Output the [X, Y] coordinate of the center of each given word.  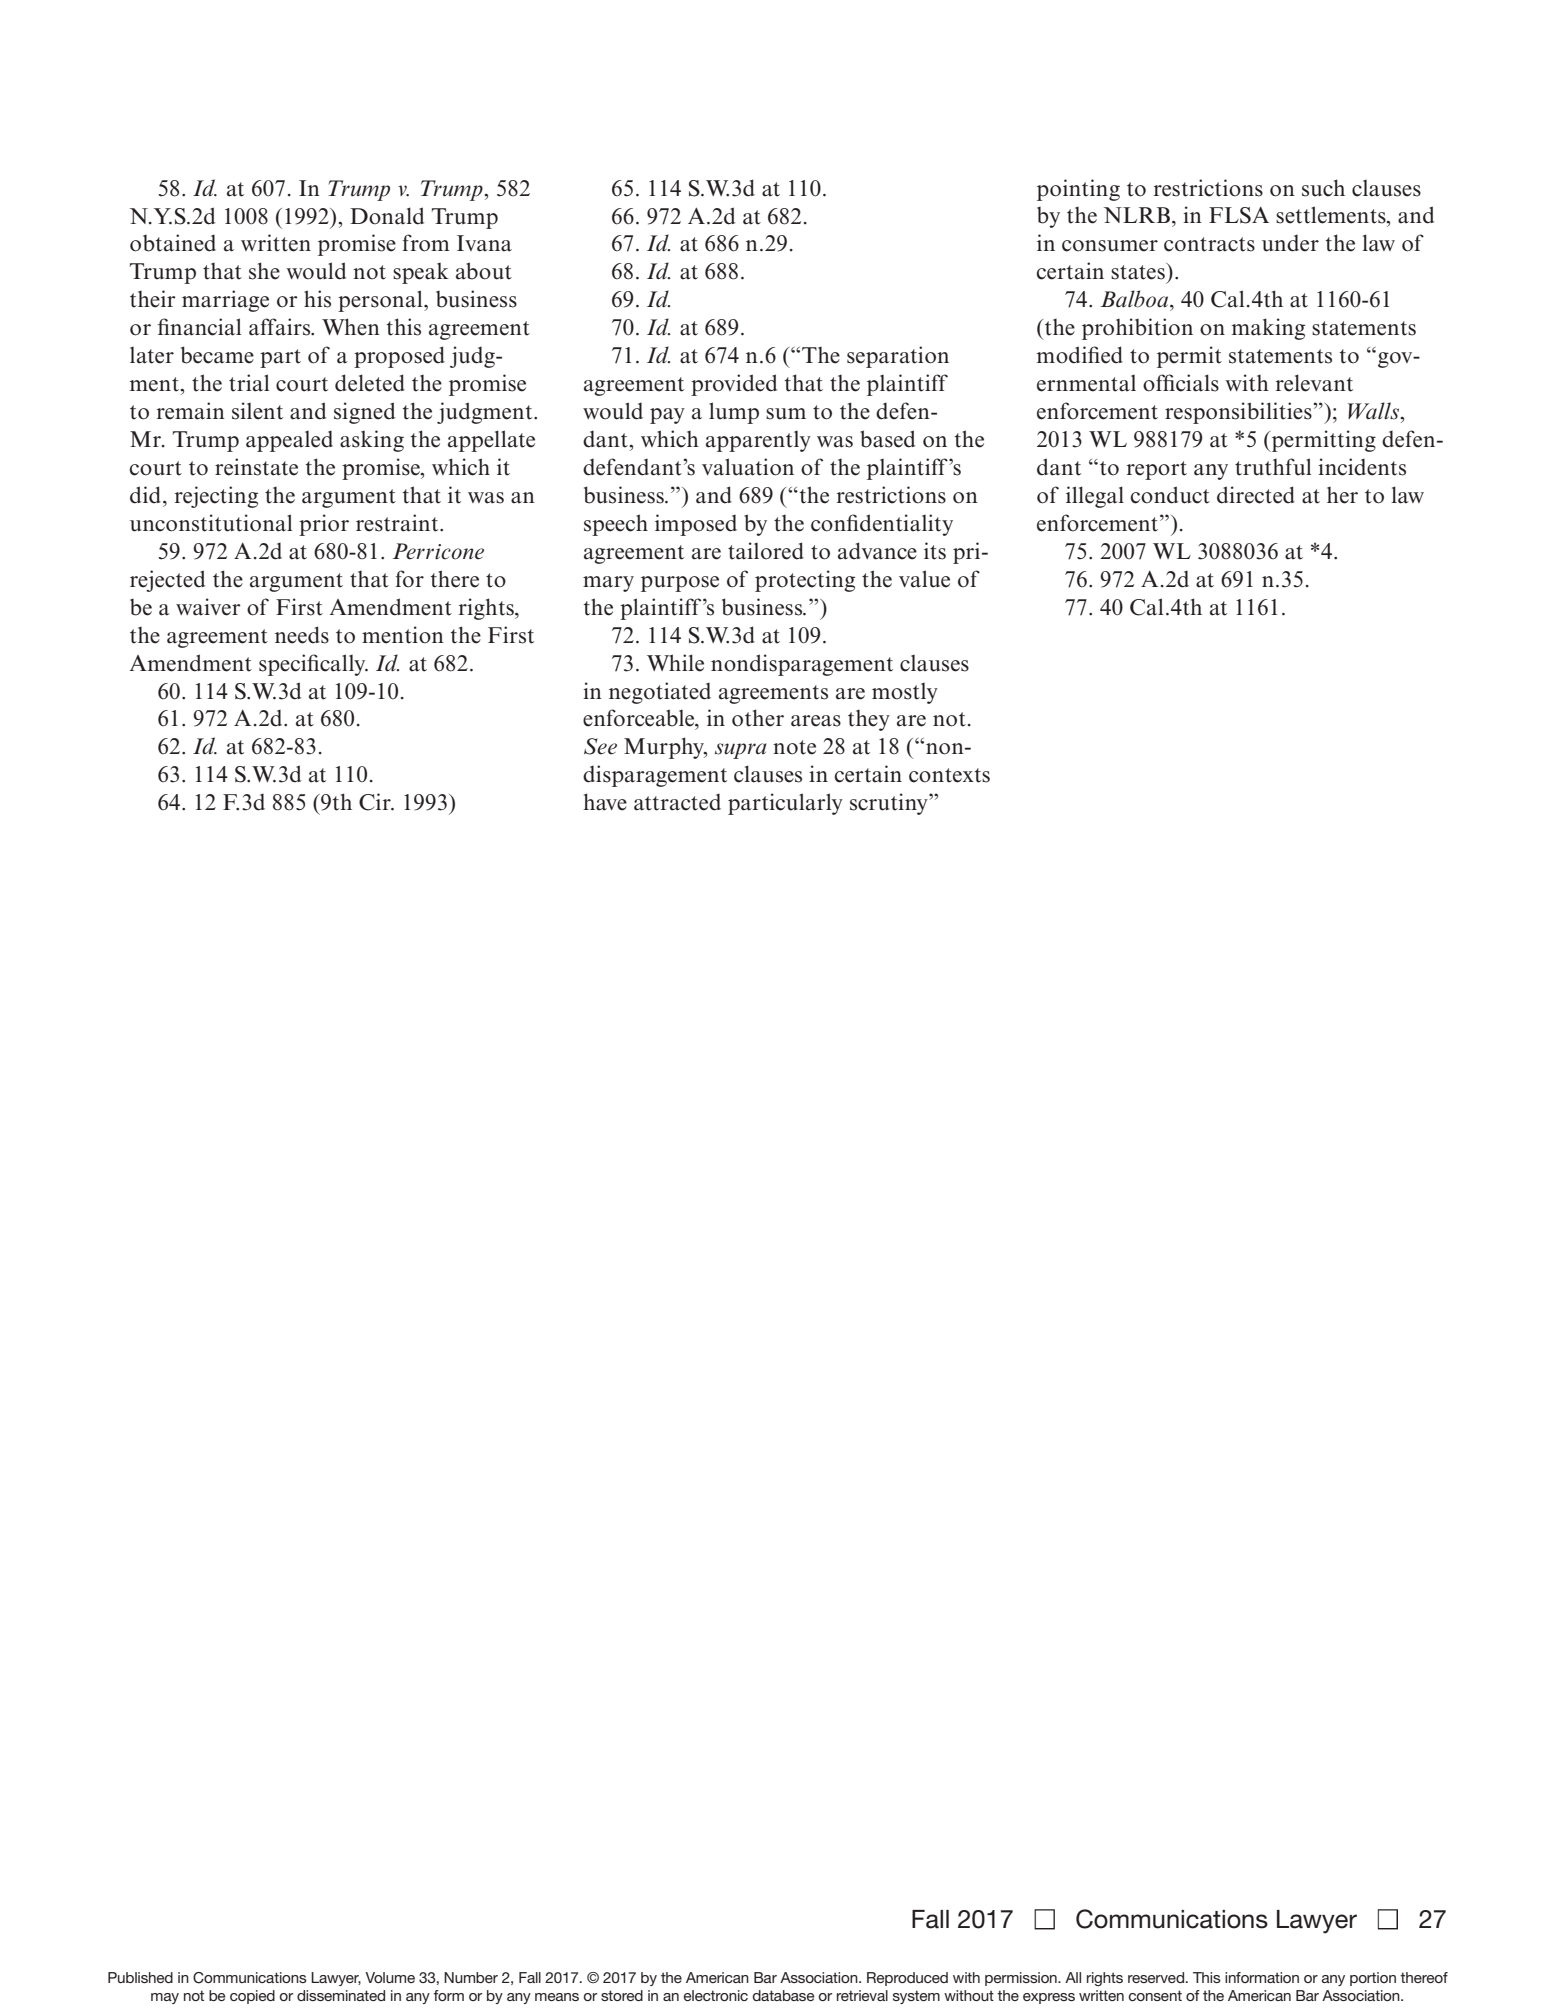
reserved [1156, 1977]
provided [734, 385]
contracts [1209, 244]
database [783, 1995]
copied [252, 1997]
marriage [225, 301]
